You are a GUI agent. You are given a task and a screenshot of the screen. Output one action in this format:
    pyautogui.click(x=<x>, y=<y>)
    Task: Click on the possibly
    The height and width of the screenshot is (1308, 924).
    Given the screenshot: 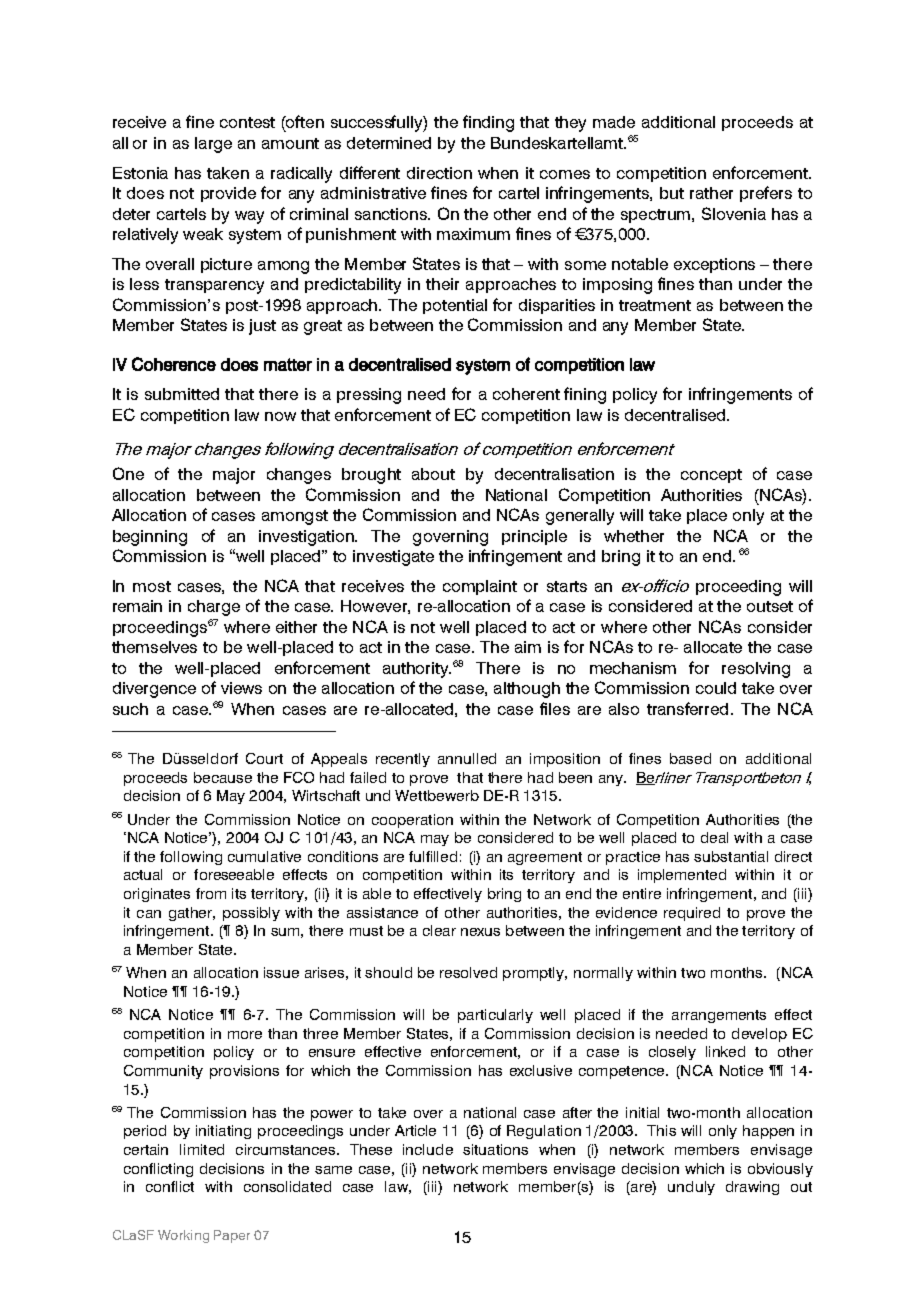 What is the action you would take?
    pyautogui.click(x=251, y=914)
